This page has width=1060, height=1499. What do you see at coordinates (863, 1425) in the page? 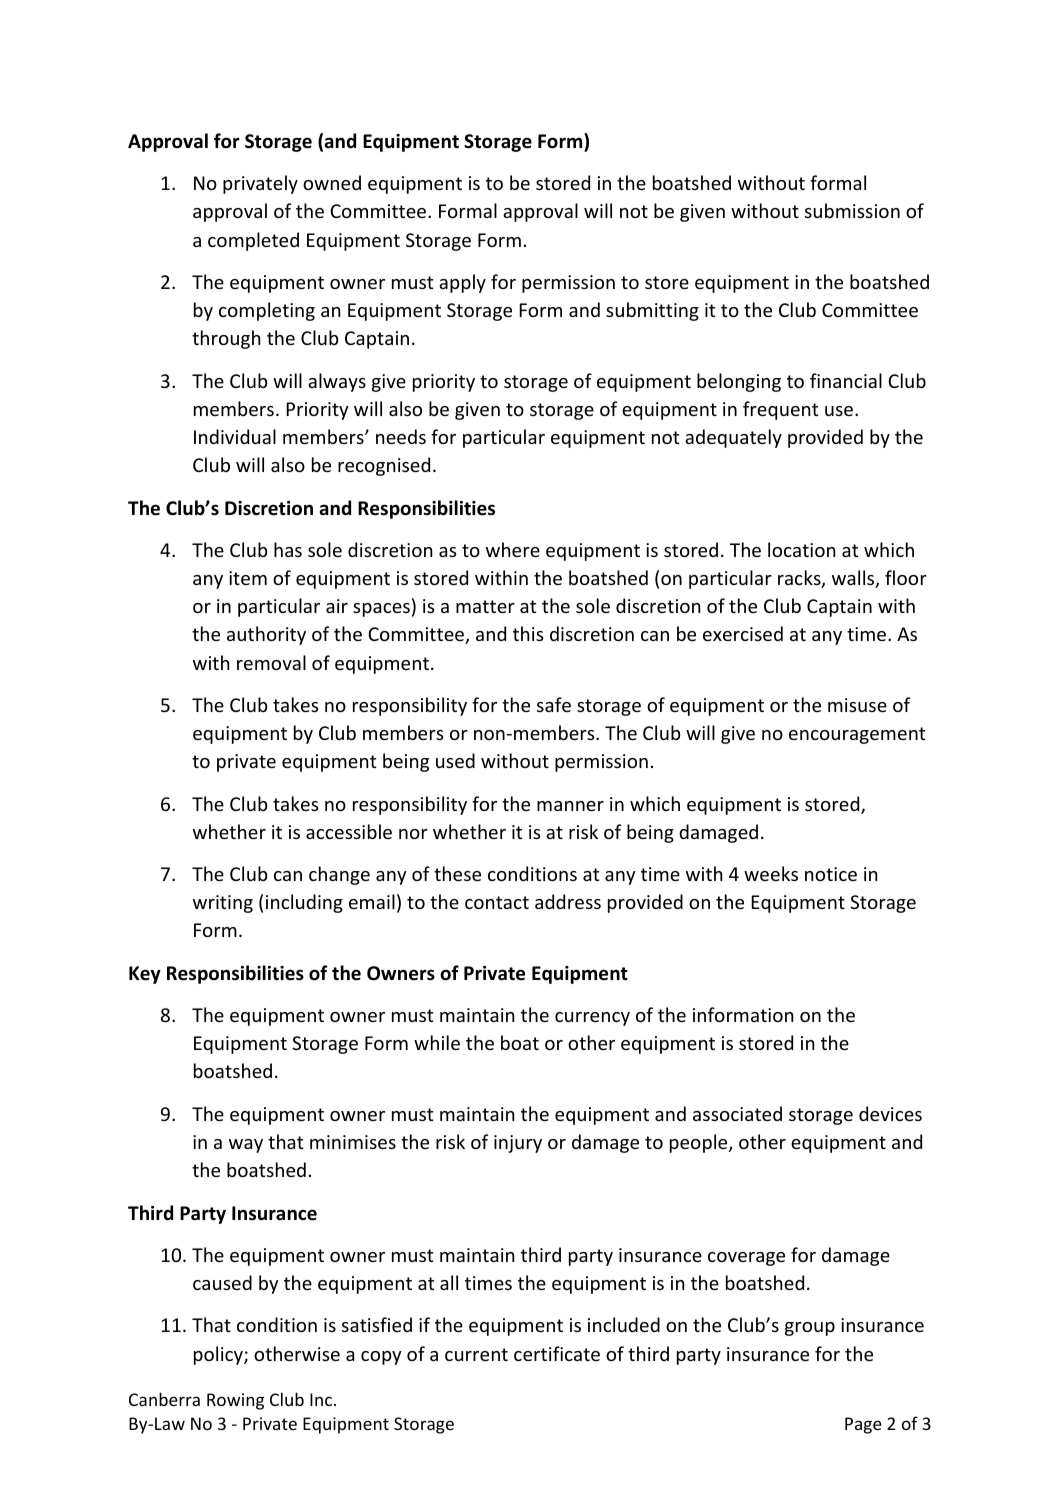
I see `Page` at bounding box center [863, 1425].
